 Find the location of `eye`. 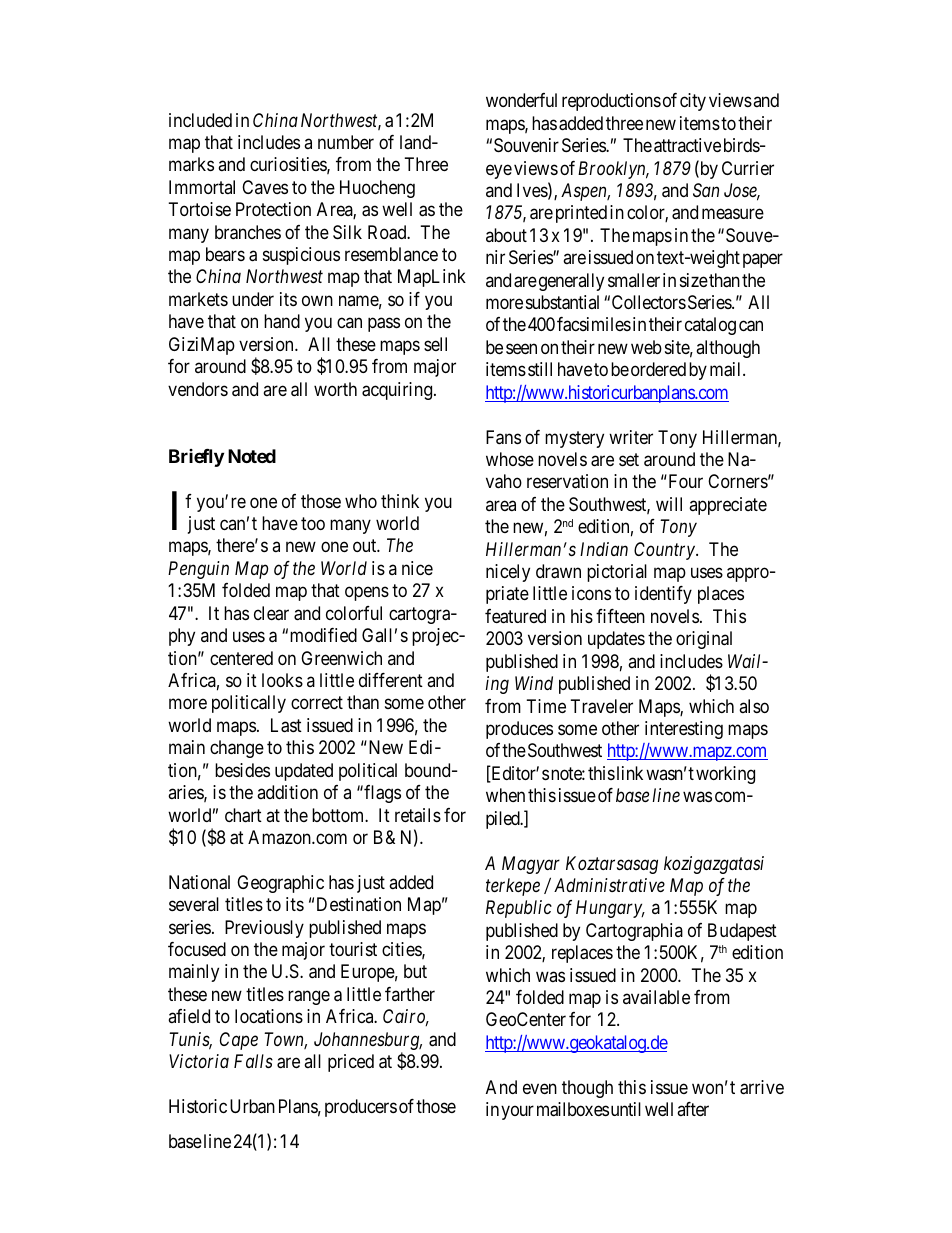

eye is located at coordinates (499, 171).
